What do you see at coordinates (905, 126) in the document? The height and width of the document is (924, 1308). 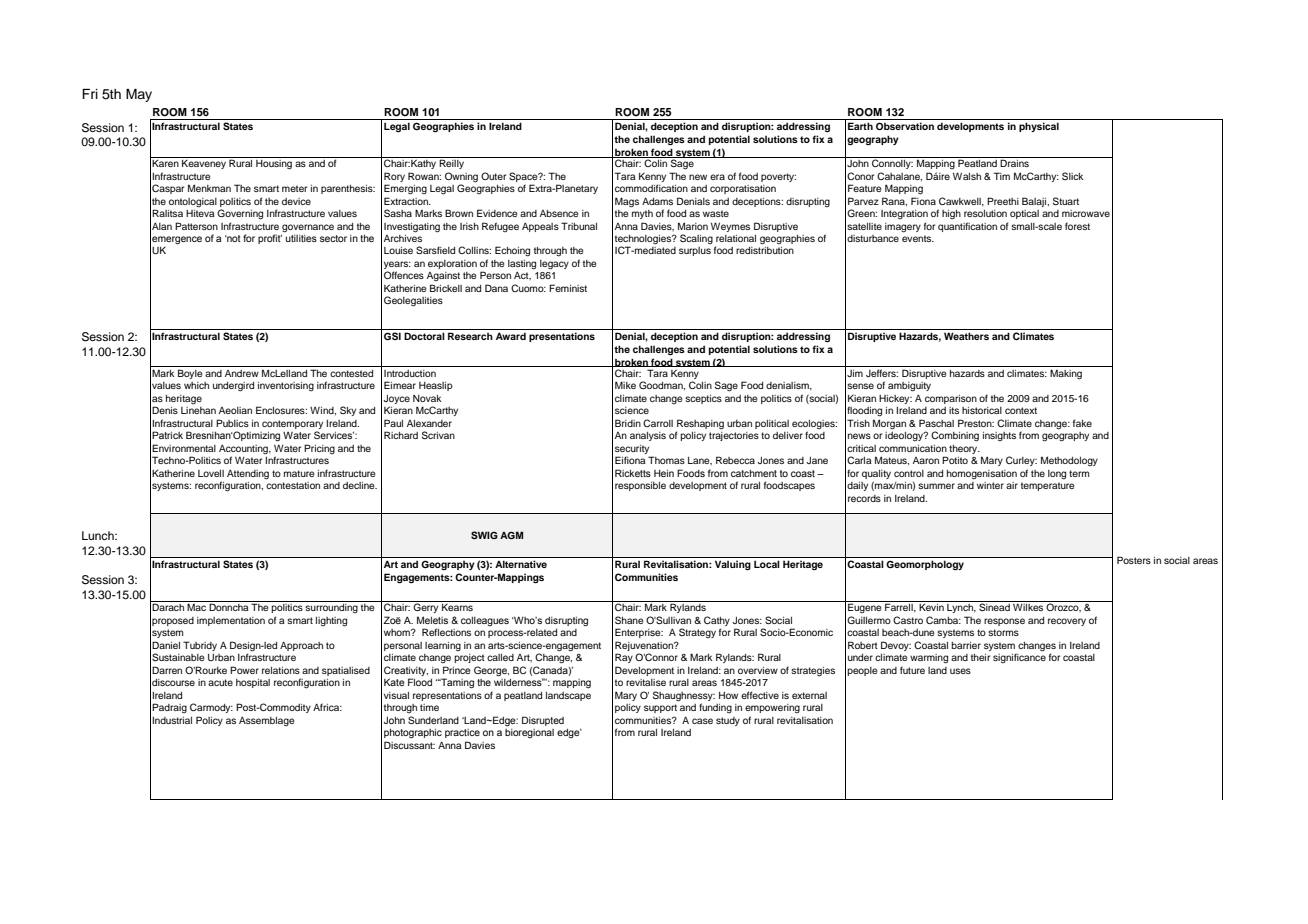 I see `Observation` at bounding box center [905, 126].
